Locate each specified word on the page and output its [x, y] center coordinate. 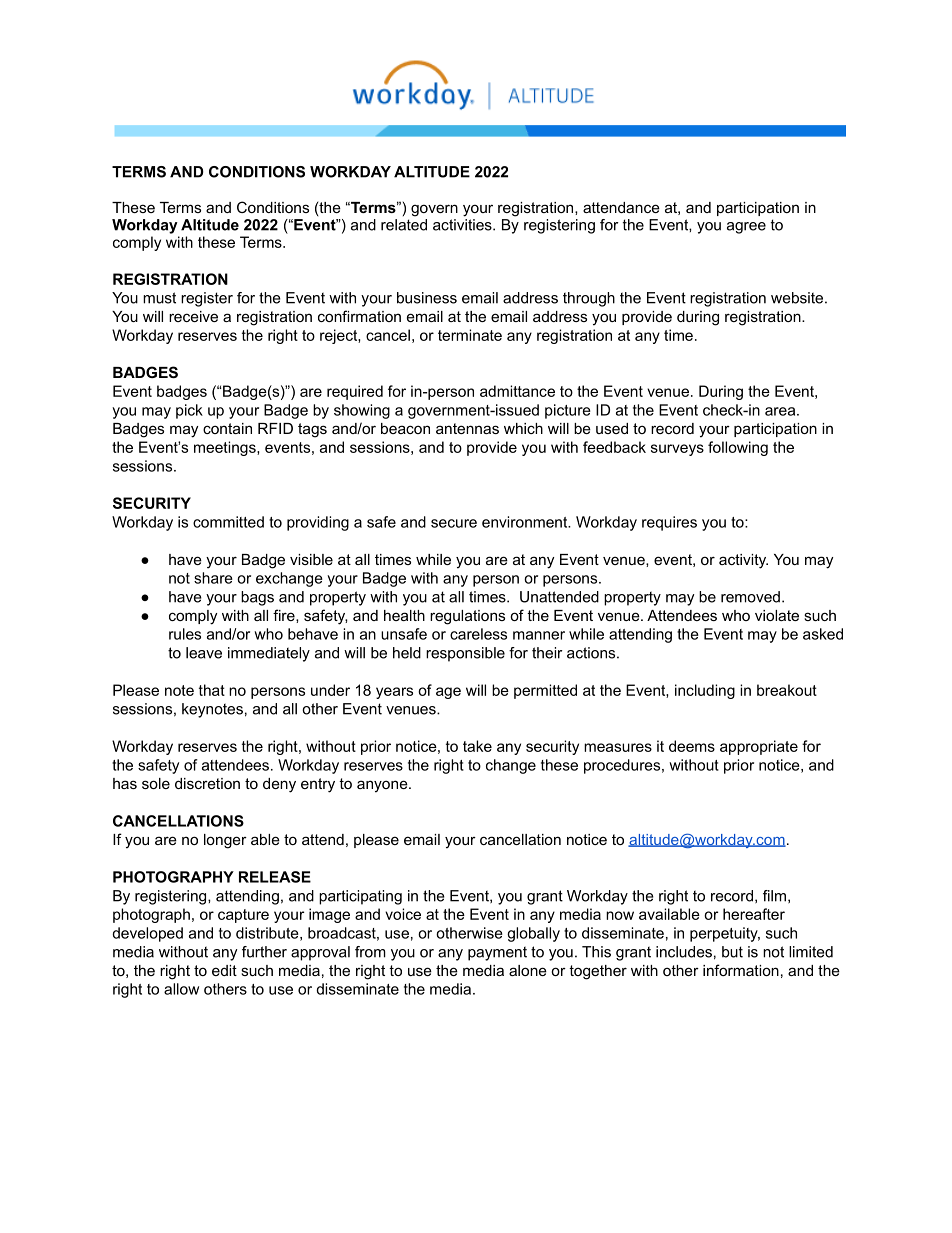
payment [497, 953]
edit [224, 970]
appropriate [759, 747]
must [159, 298]
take [477, 746]
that [212, 690]
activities [463, 223]
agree [746, 228]
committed [228, 522]
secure [454, 523]
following [738, 448]
